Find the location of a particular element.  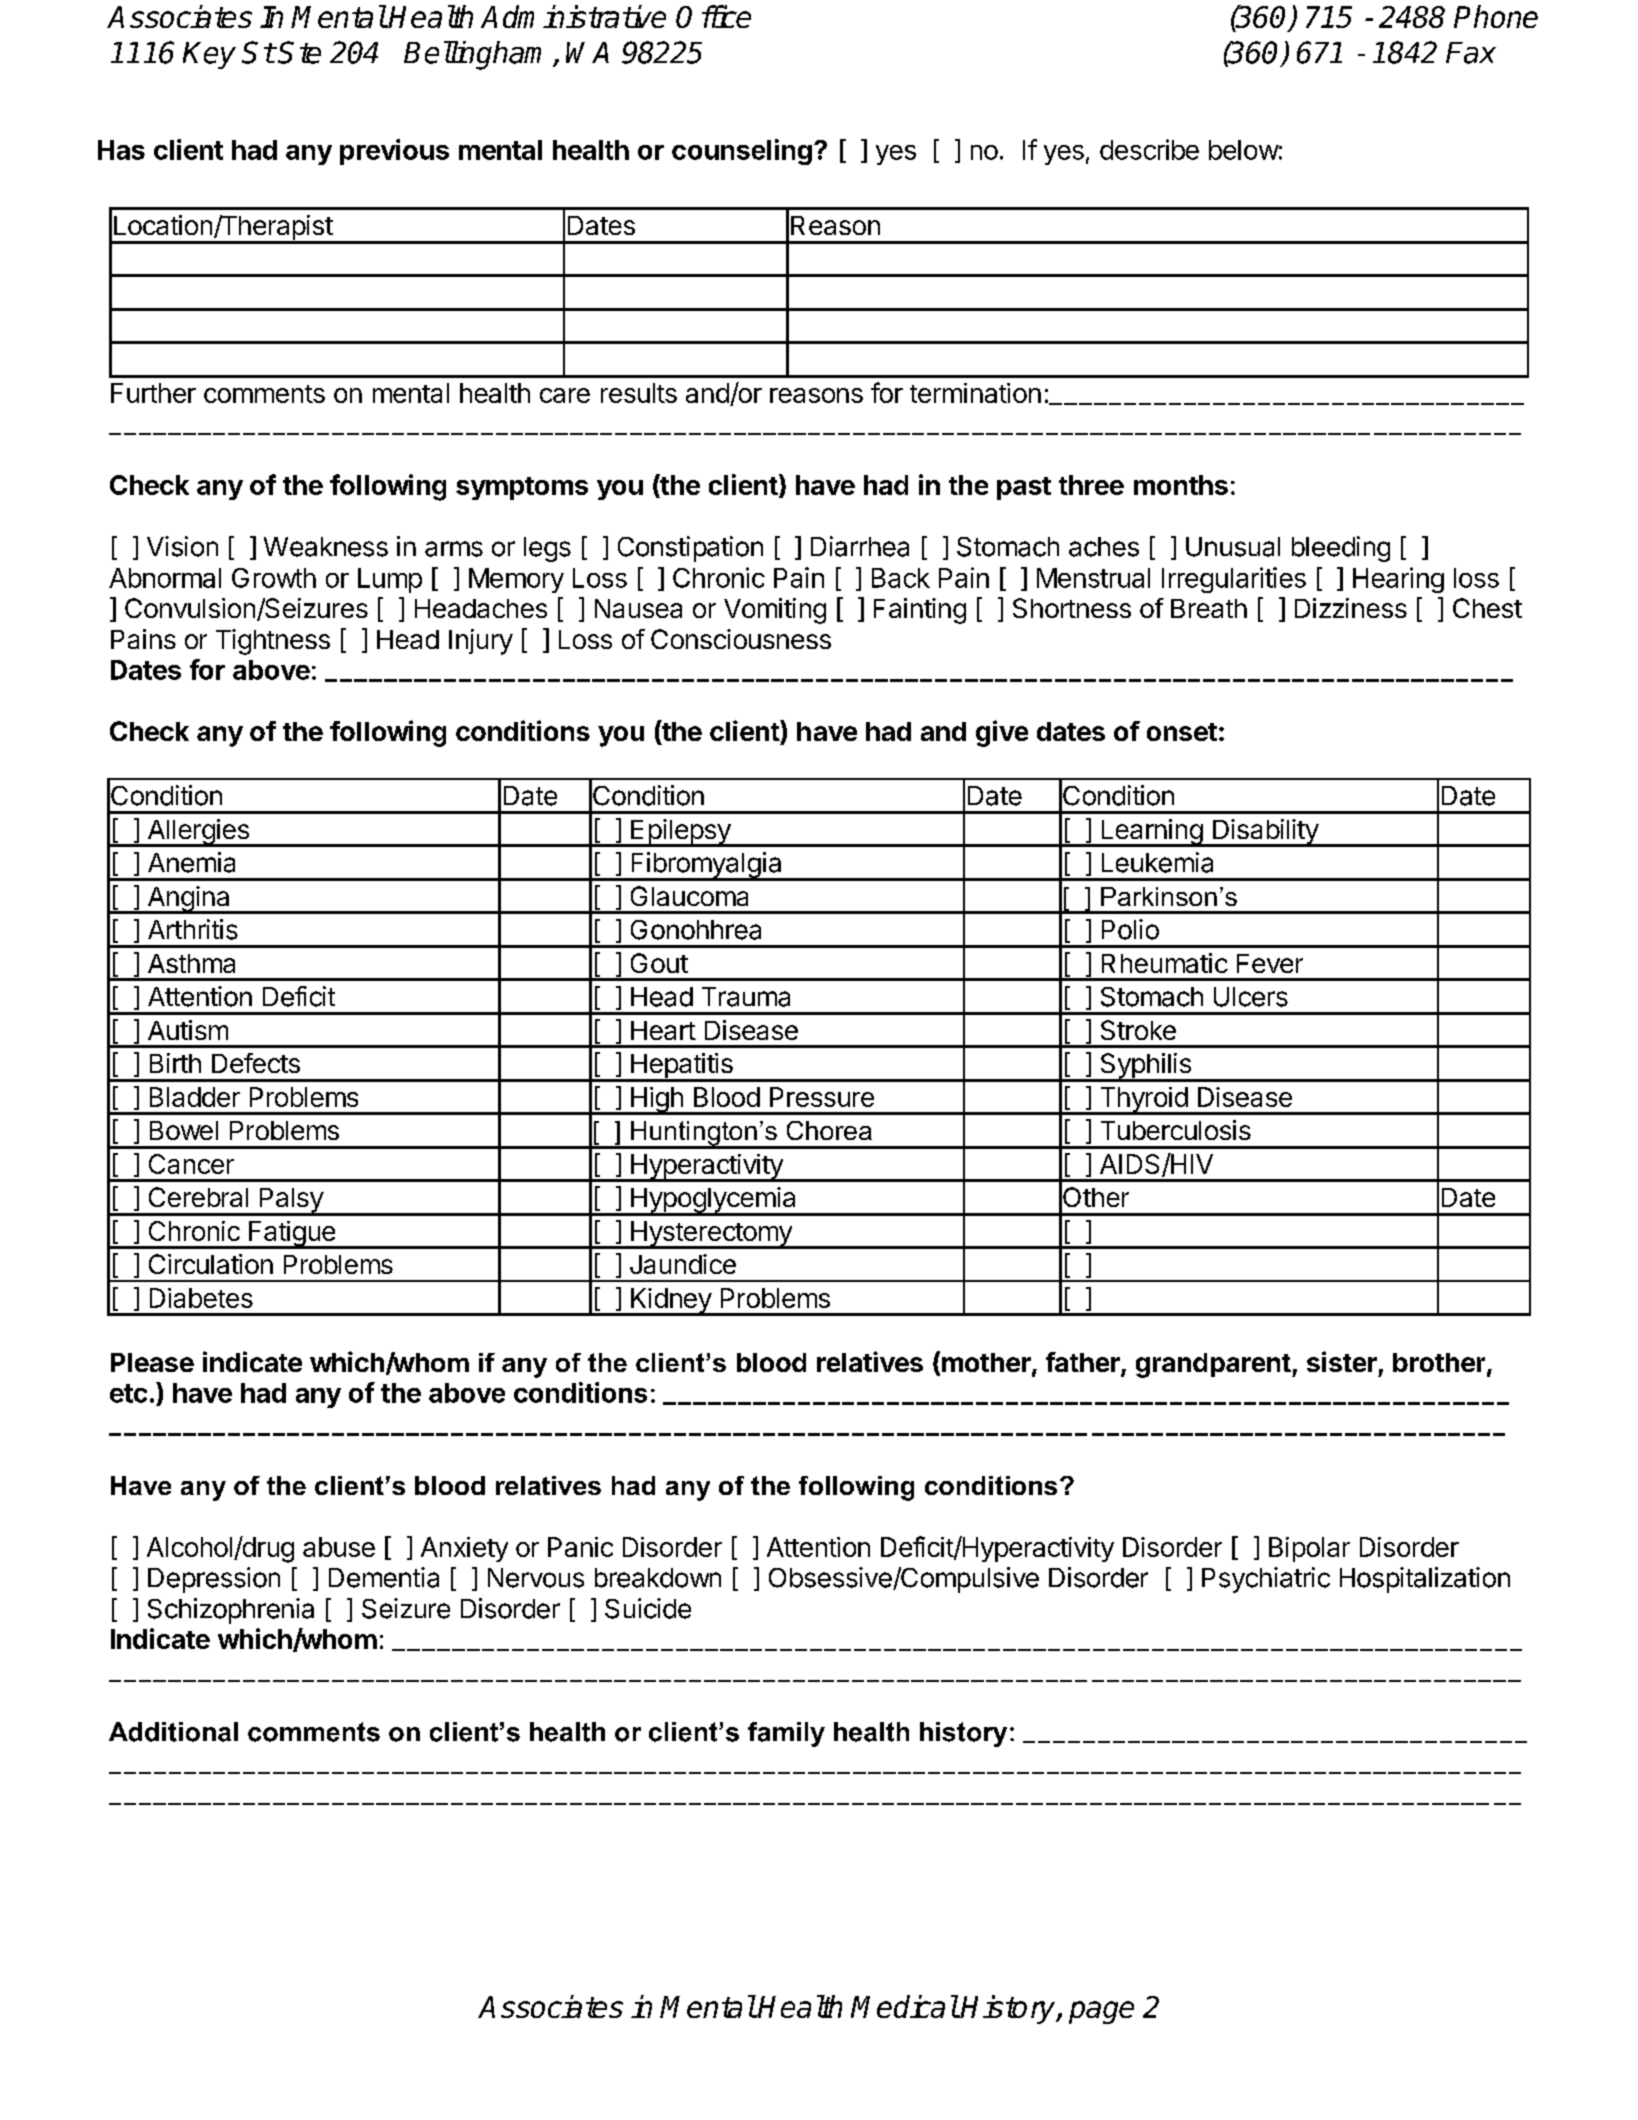

counseling is located at coordinates (742, 152).
